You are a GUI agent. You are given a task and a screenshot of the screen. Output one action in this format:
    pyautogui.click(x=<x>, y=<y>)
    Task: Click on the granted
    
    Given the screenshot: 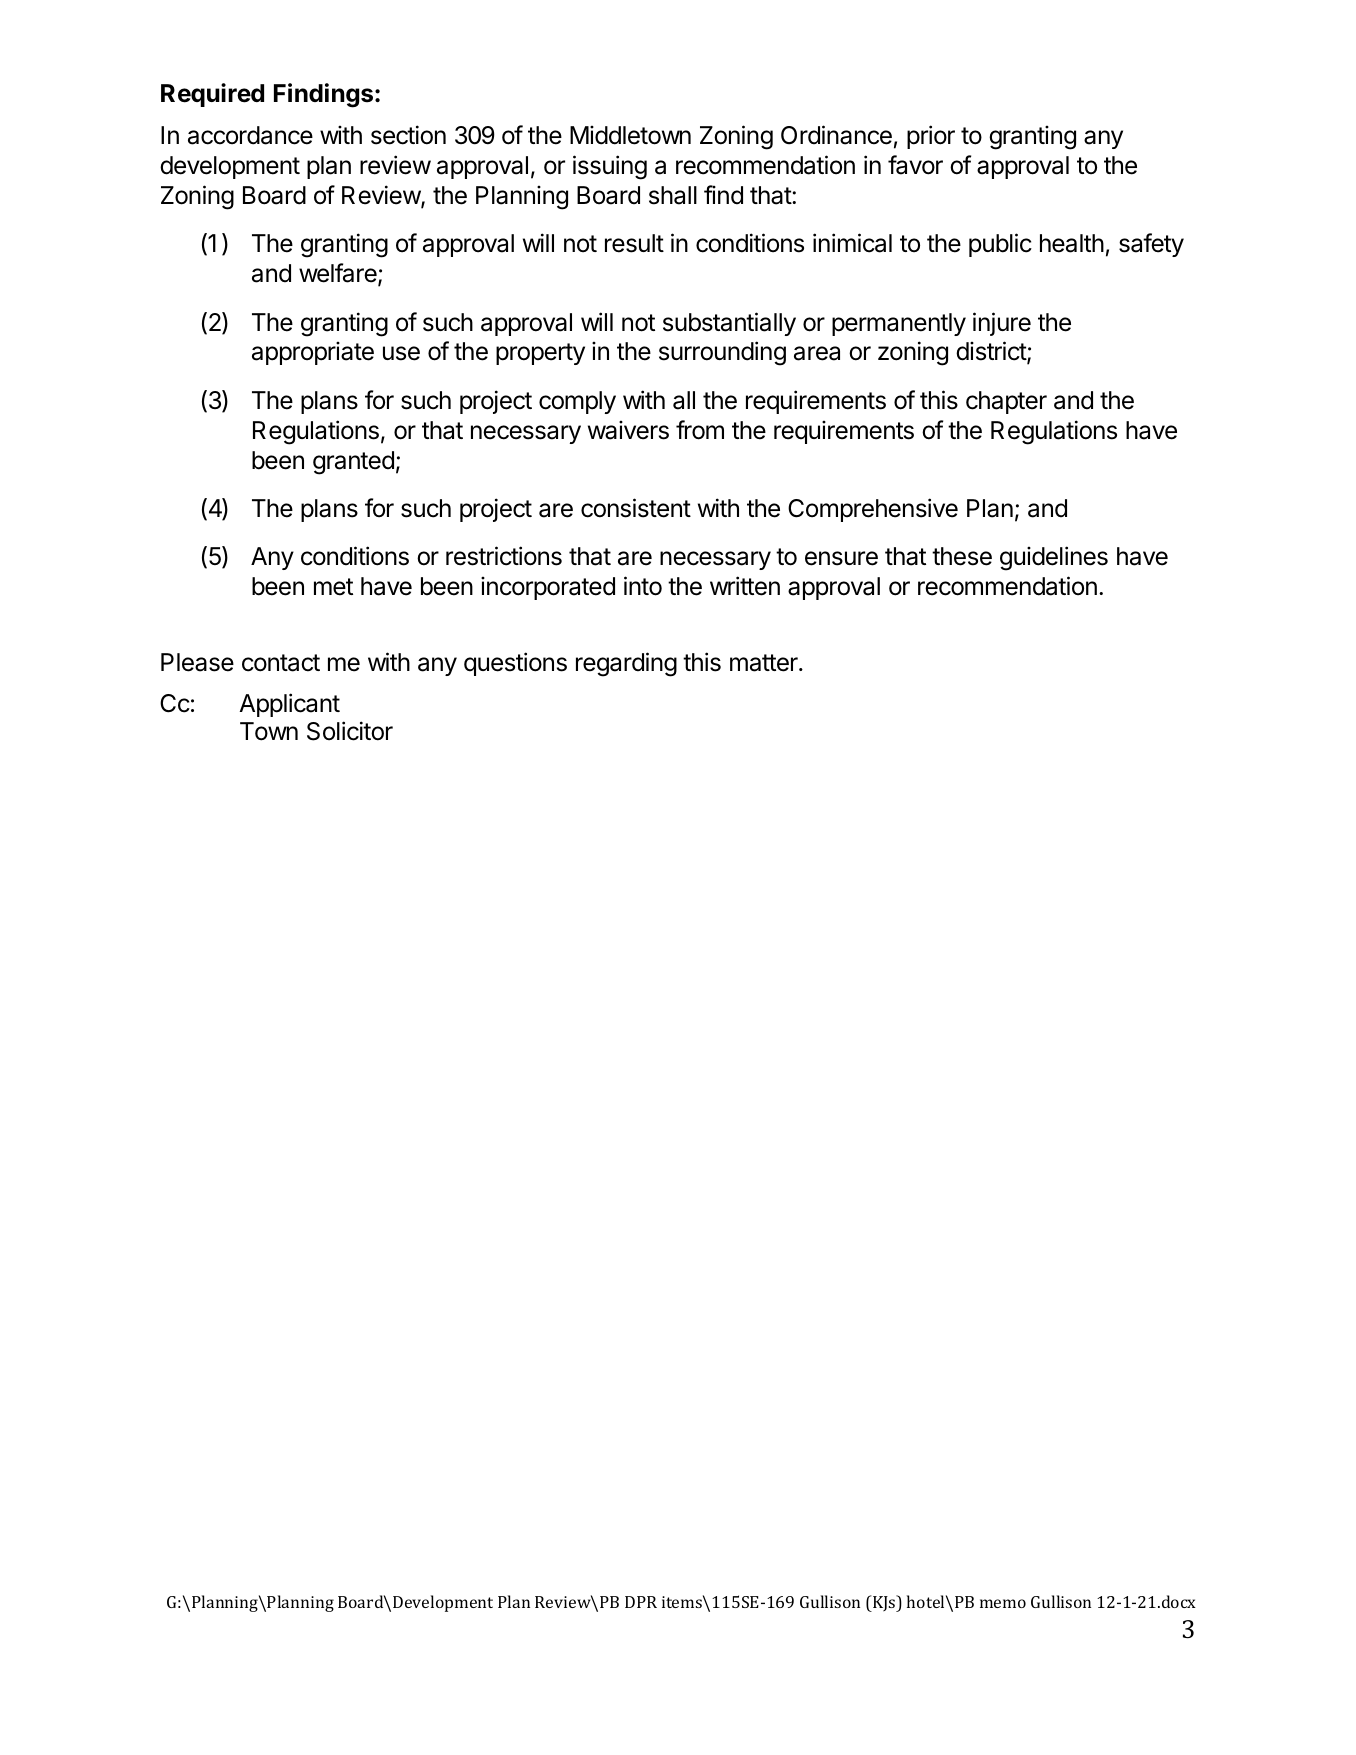 What is the action you would take?
    pyautogui.click(x=353, y=463)
